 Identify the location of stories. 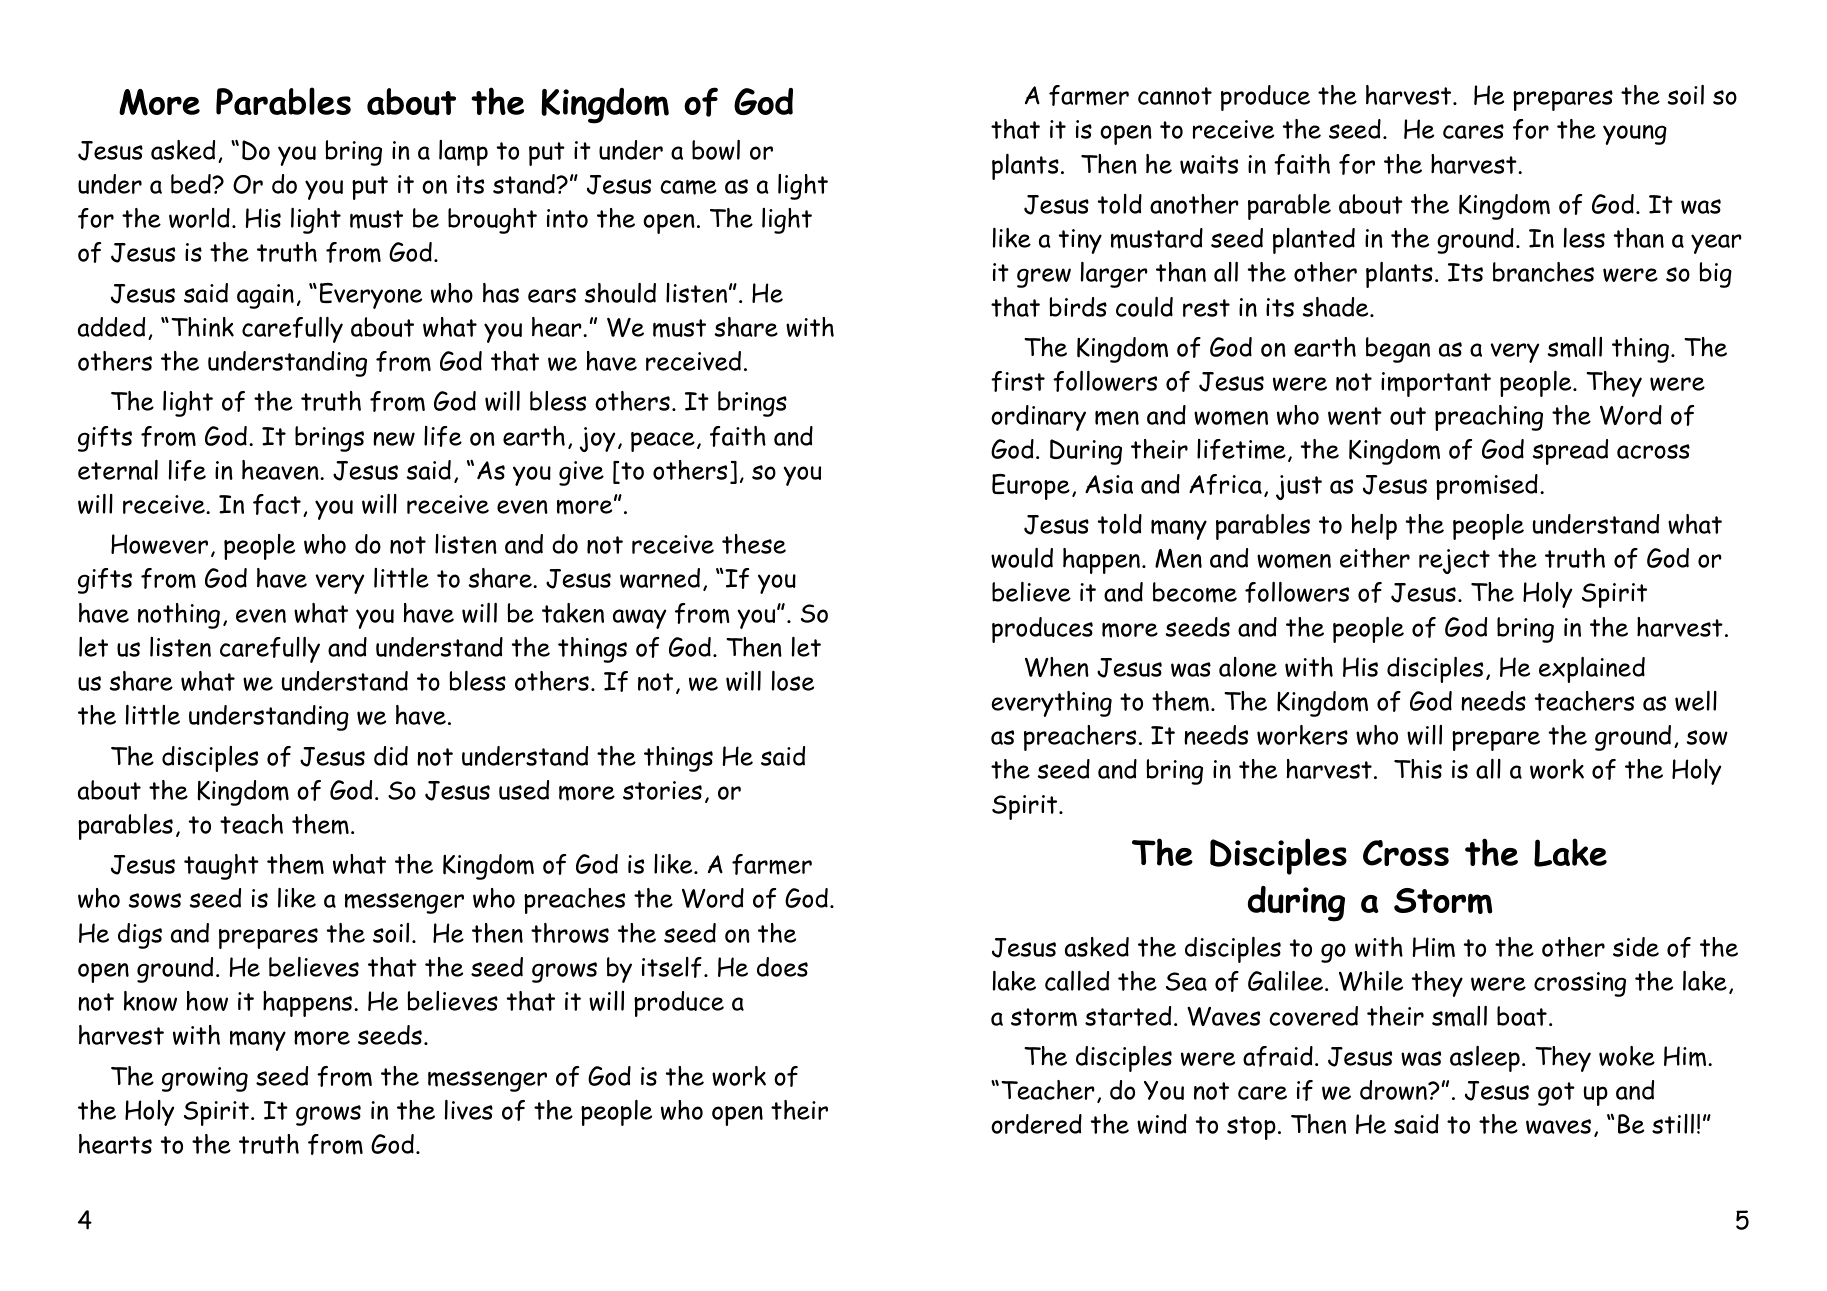
(662, 790).
